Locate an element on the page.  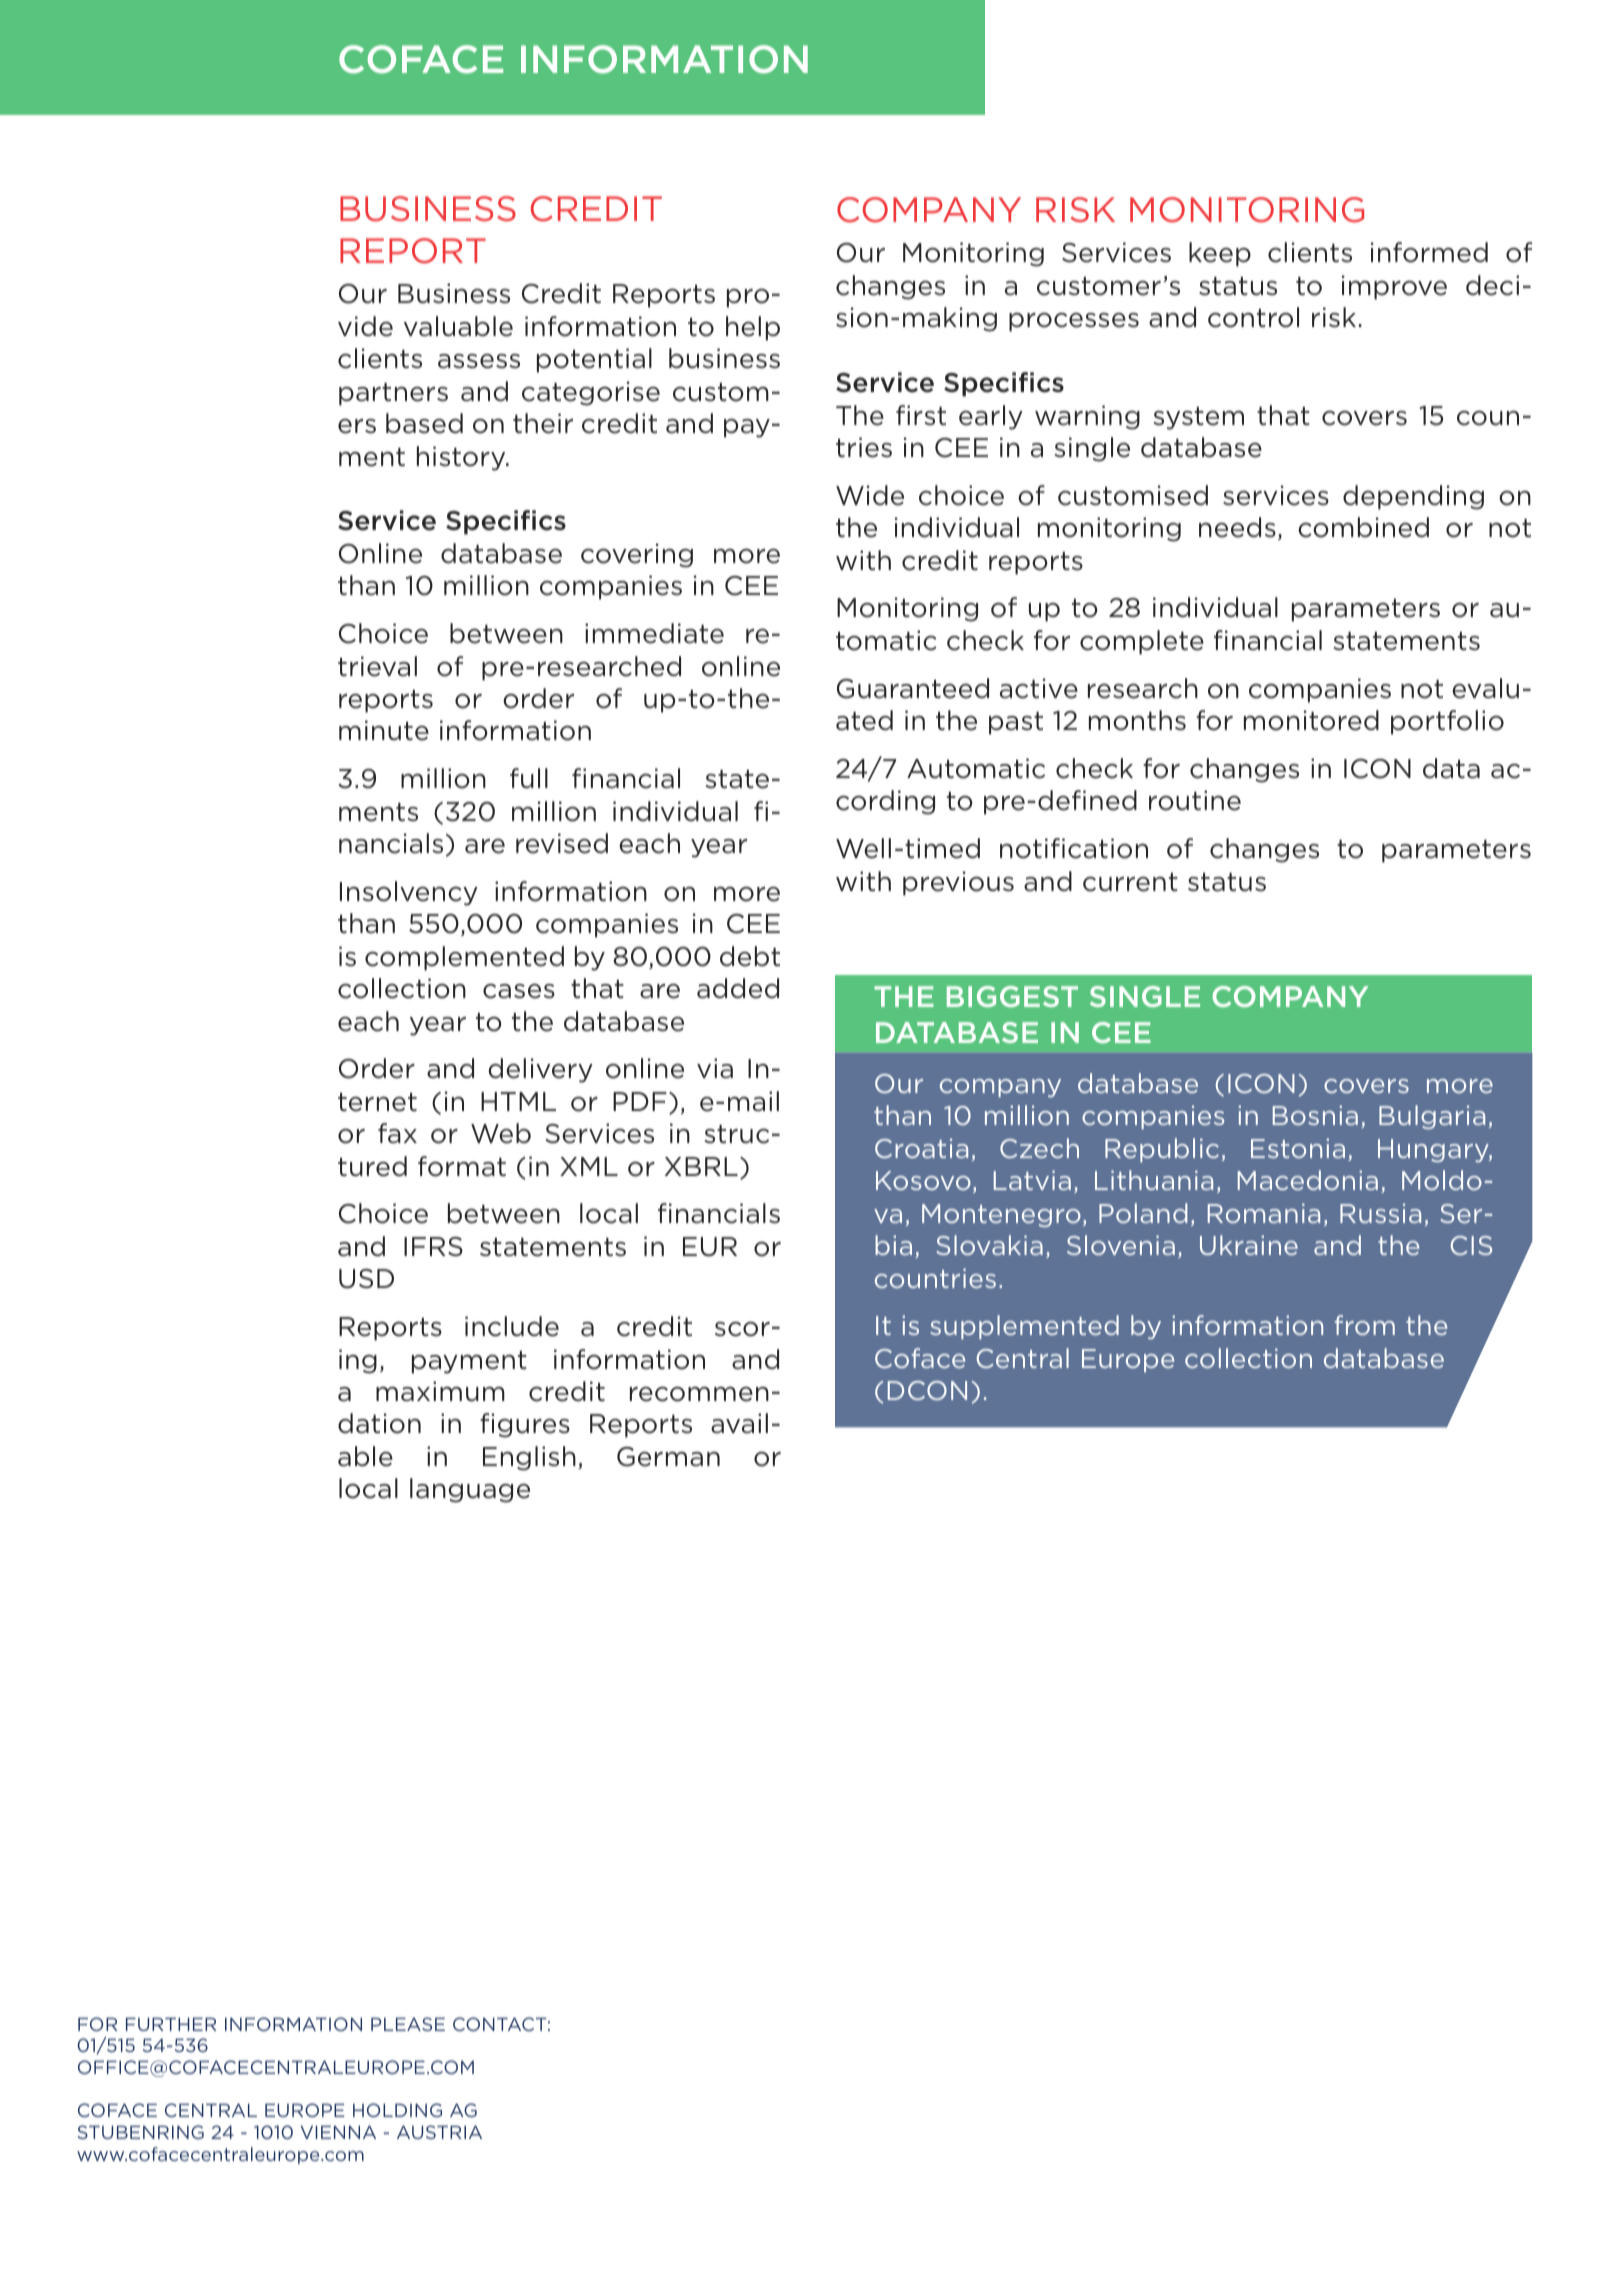
debt is located at coordinates (750, 956).
